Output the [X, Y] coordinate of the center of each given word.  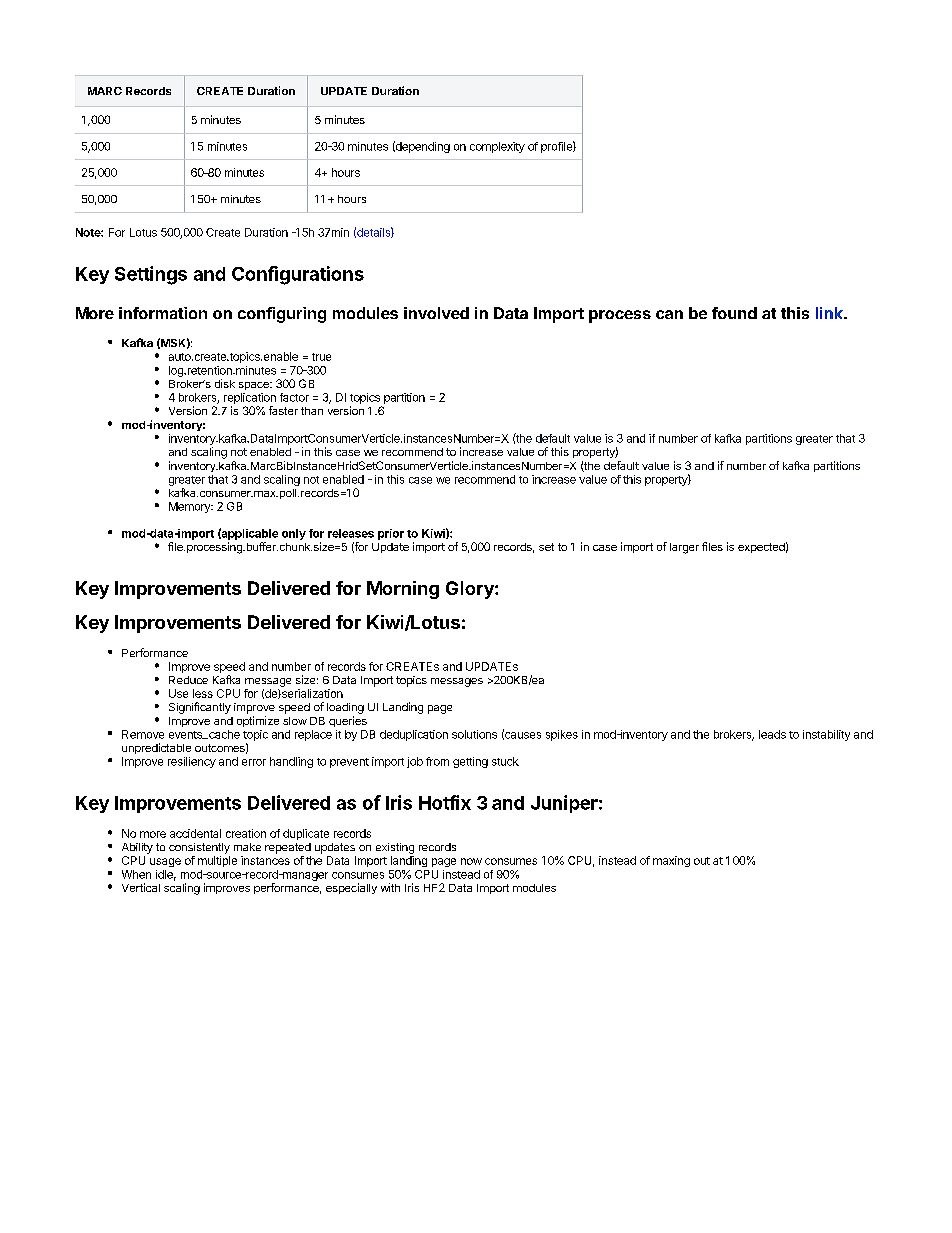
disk [225, 383]
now [471, 861]
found [734, 313]
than [312, 411]
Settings [151, 275]
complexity [497, 147]
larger [684, 548]
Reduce [188, 680]
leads [772, 734]
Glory [471, 590]
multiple [217, 861]
